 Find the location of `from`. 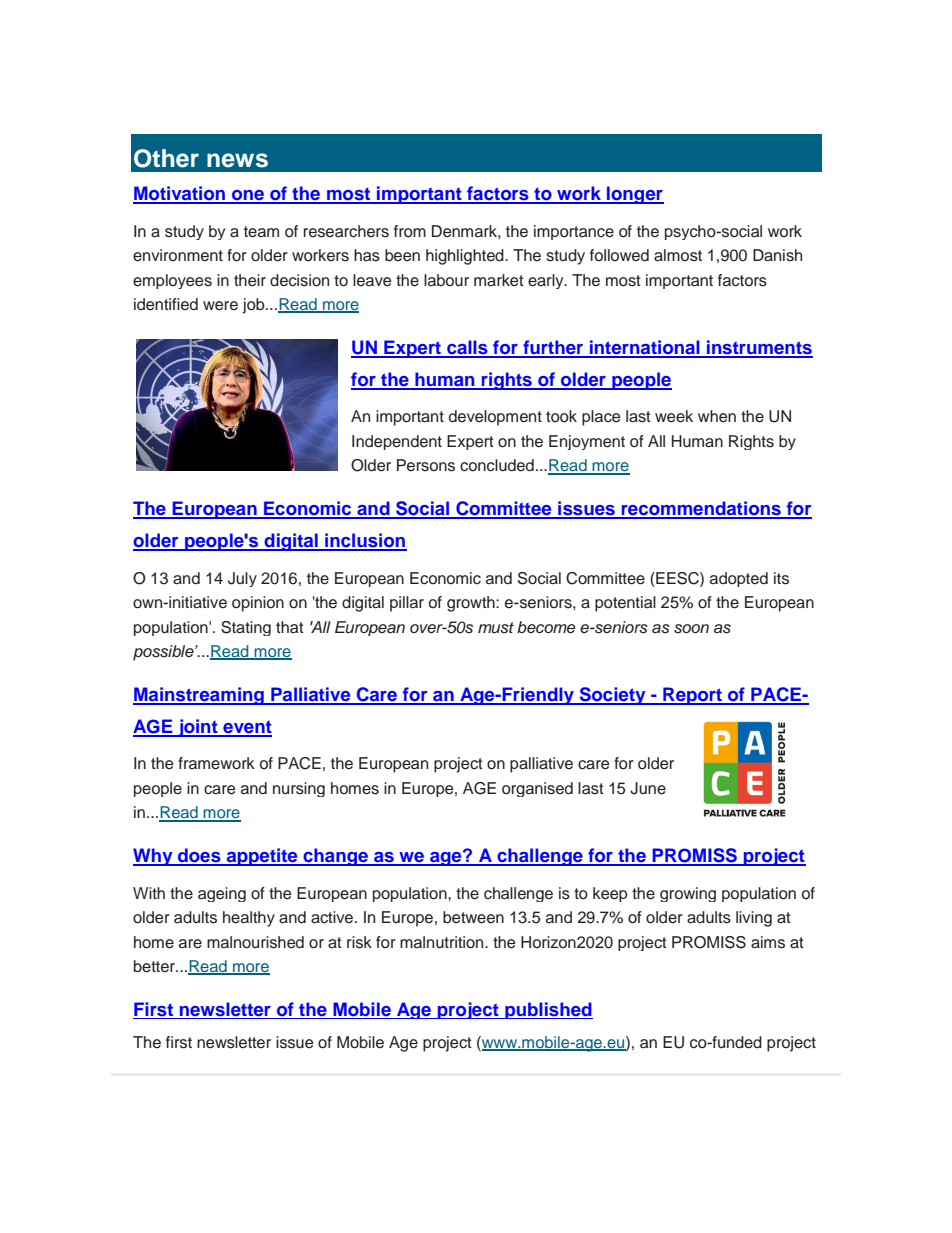

from is located at coordinates (410, 231).
